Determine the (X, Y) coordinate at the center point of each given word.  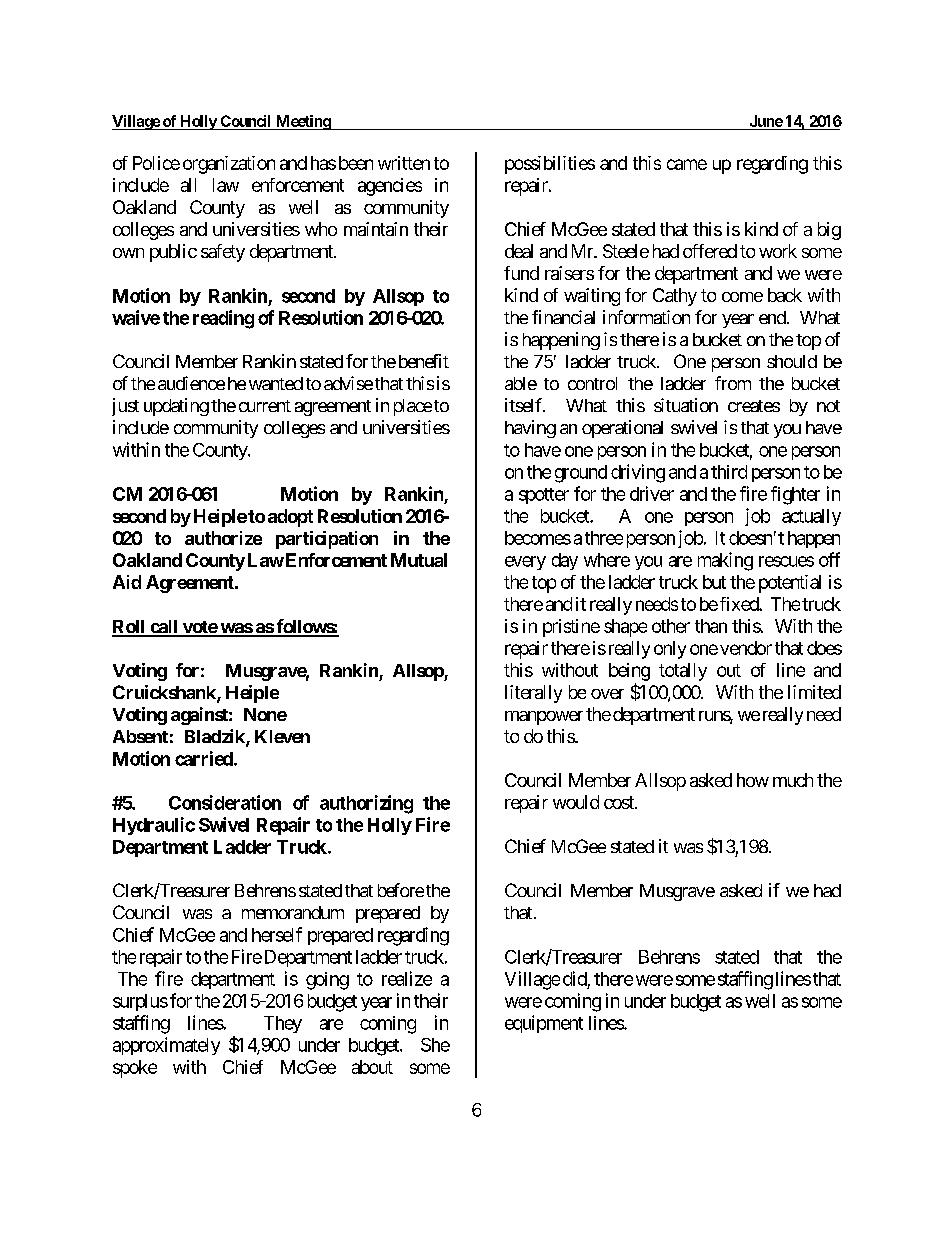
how (753, 780)
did (575, 978)
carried (205, 758)
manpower (544, 718)
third (729, 472)
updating (176, 407)
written (404, 163)
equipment (544, 1024)
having (530, 429)
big (829, 231)
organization (229, 165)
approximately (166, 1046)
